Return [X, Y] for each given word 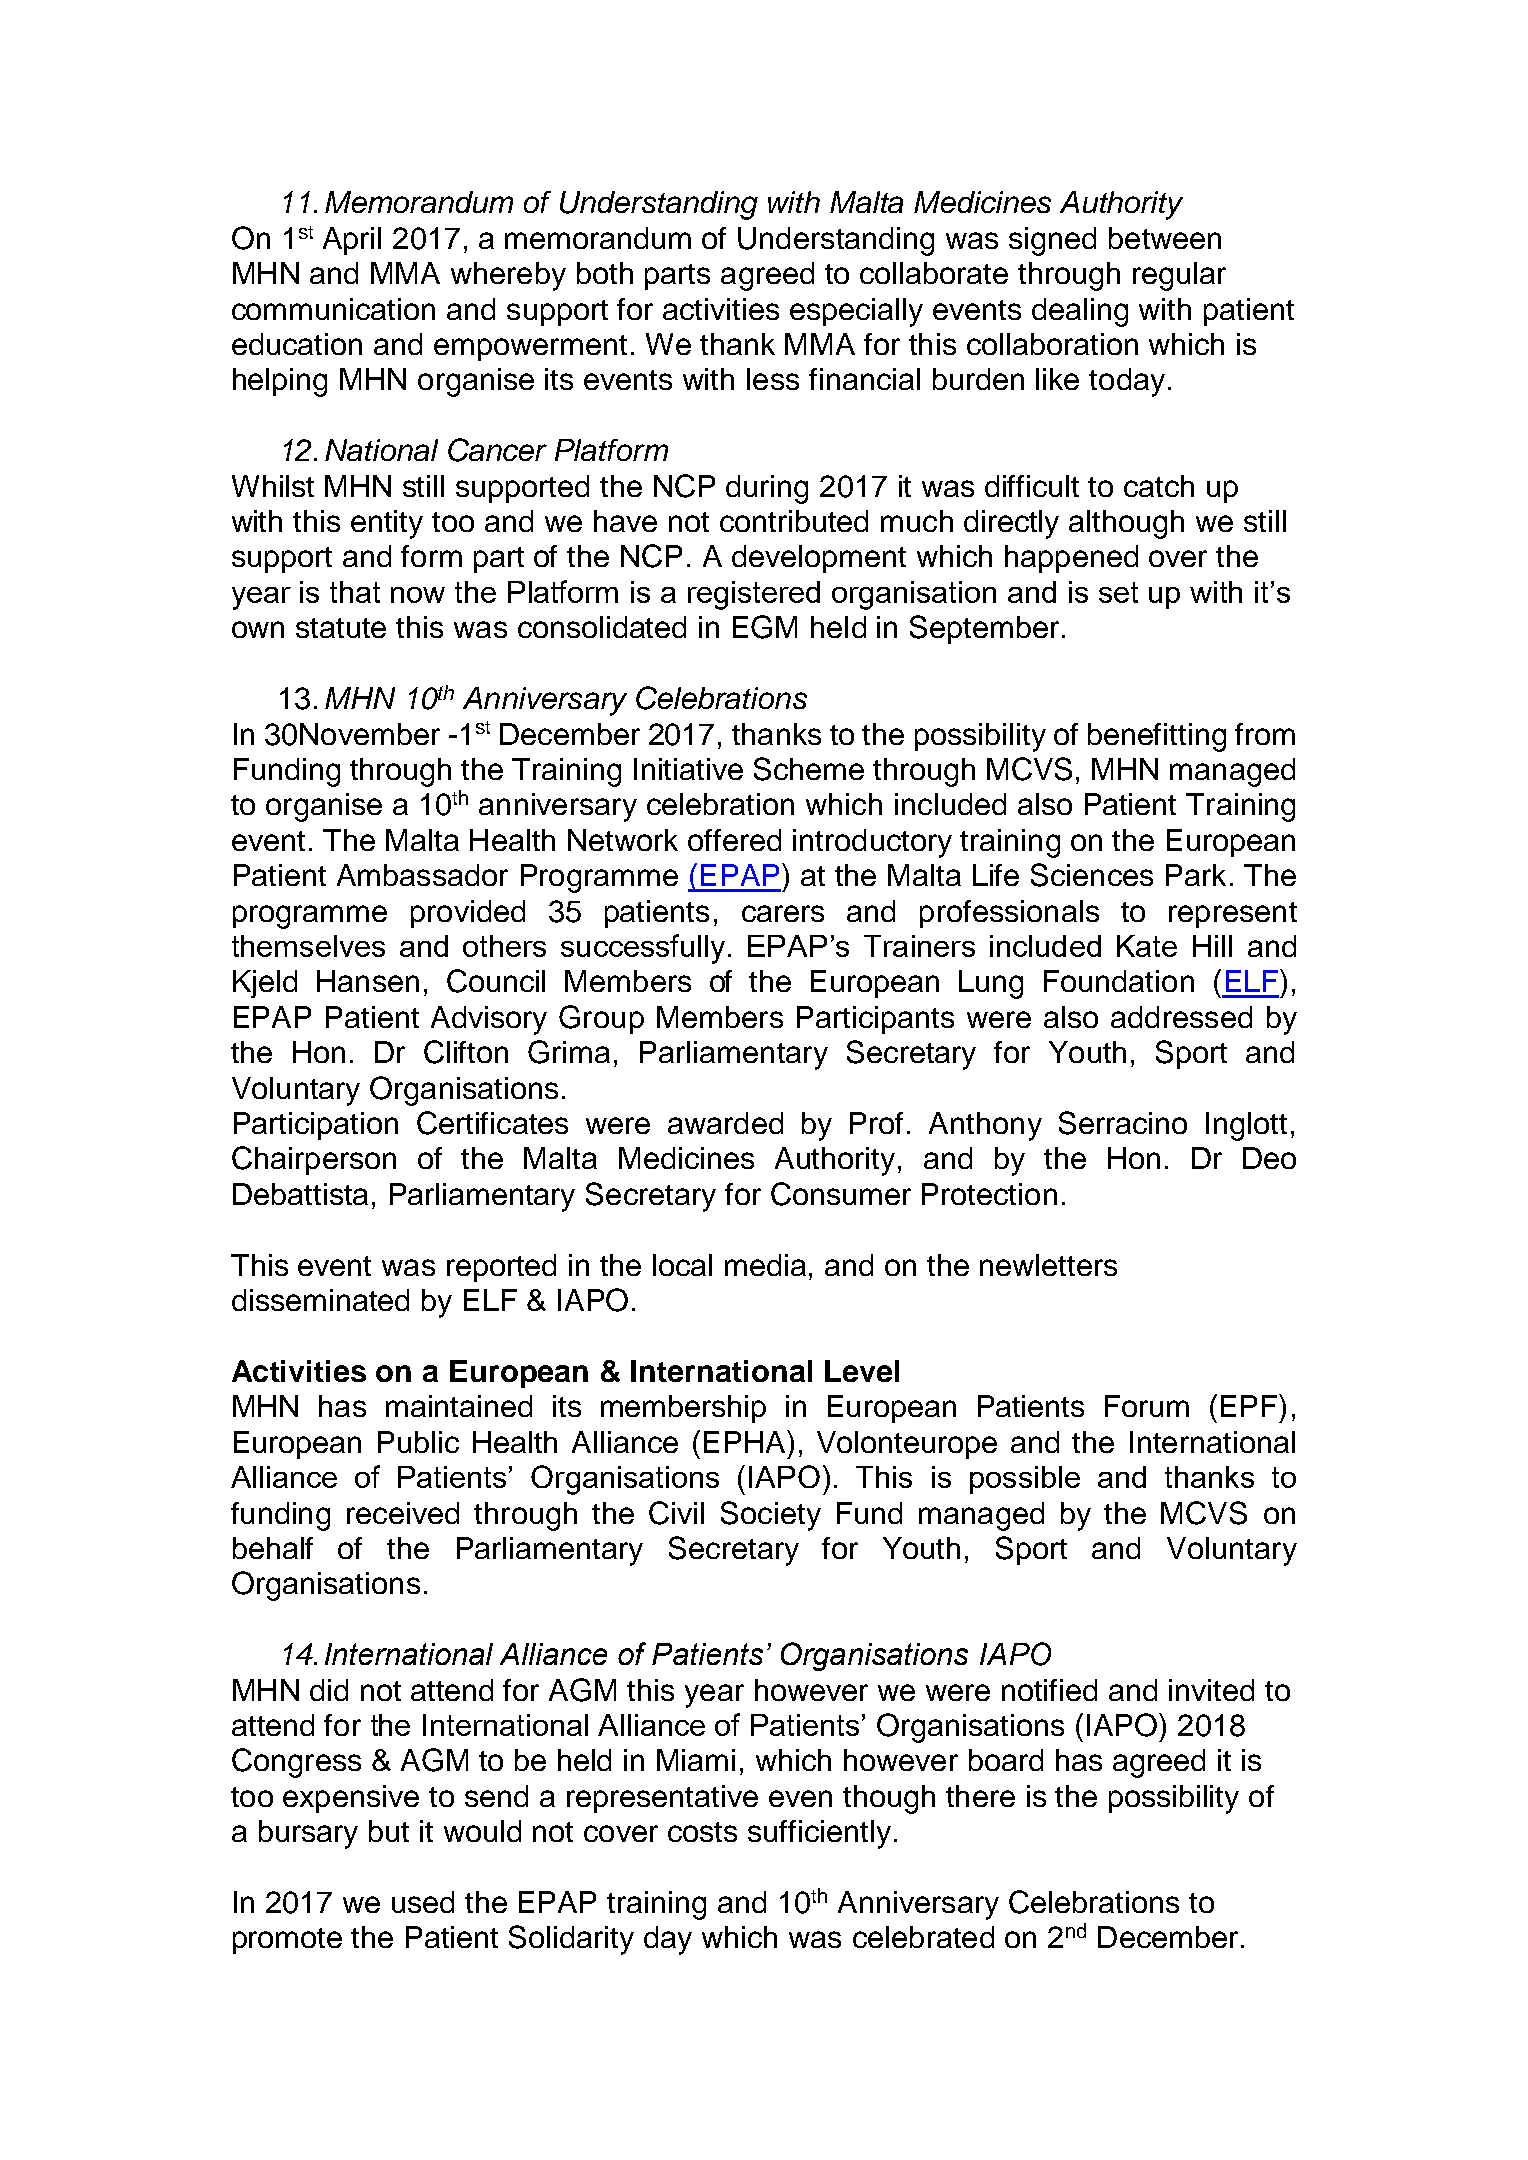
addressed [1181, 1017]
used [423, 1902]
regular [1179, 276]
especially [856, 312]
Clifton [466, 1052]
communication [333, 309]
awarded [725, 1123]
